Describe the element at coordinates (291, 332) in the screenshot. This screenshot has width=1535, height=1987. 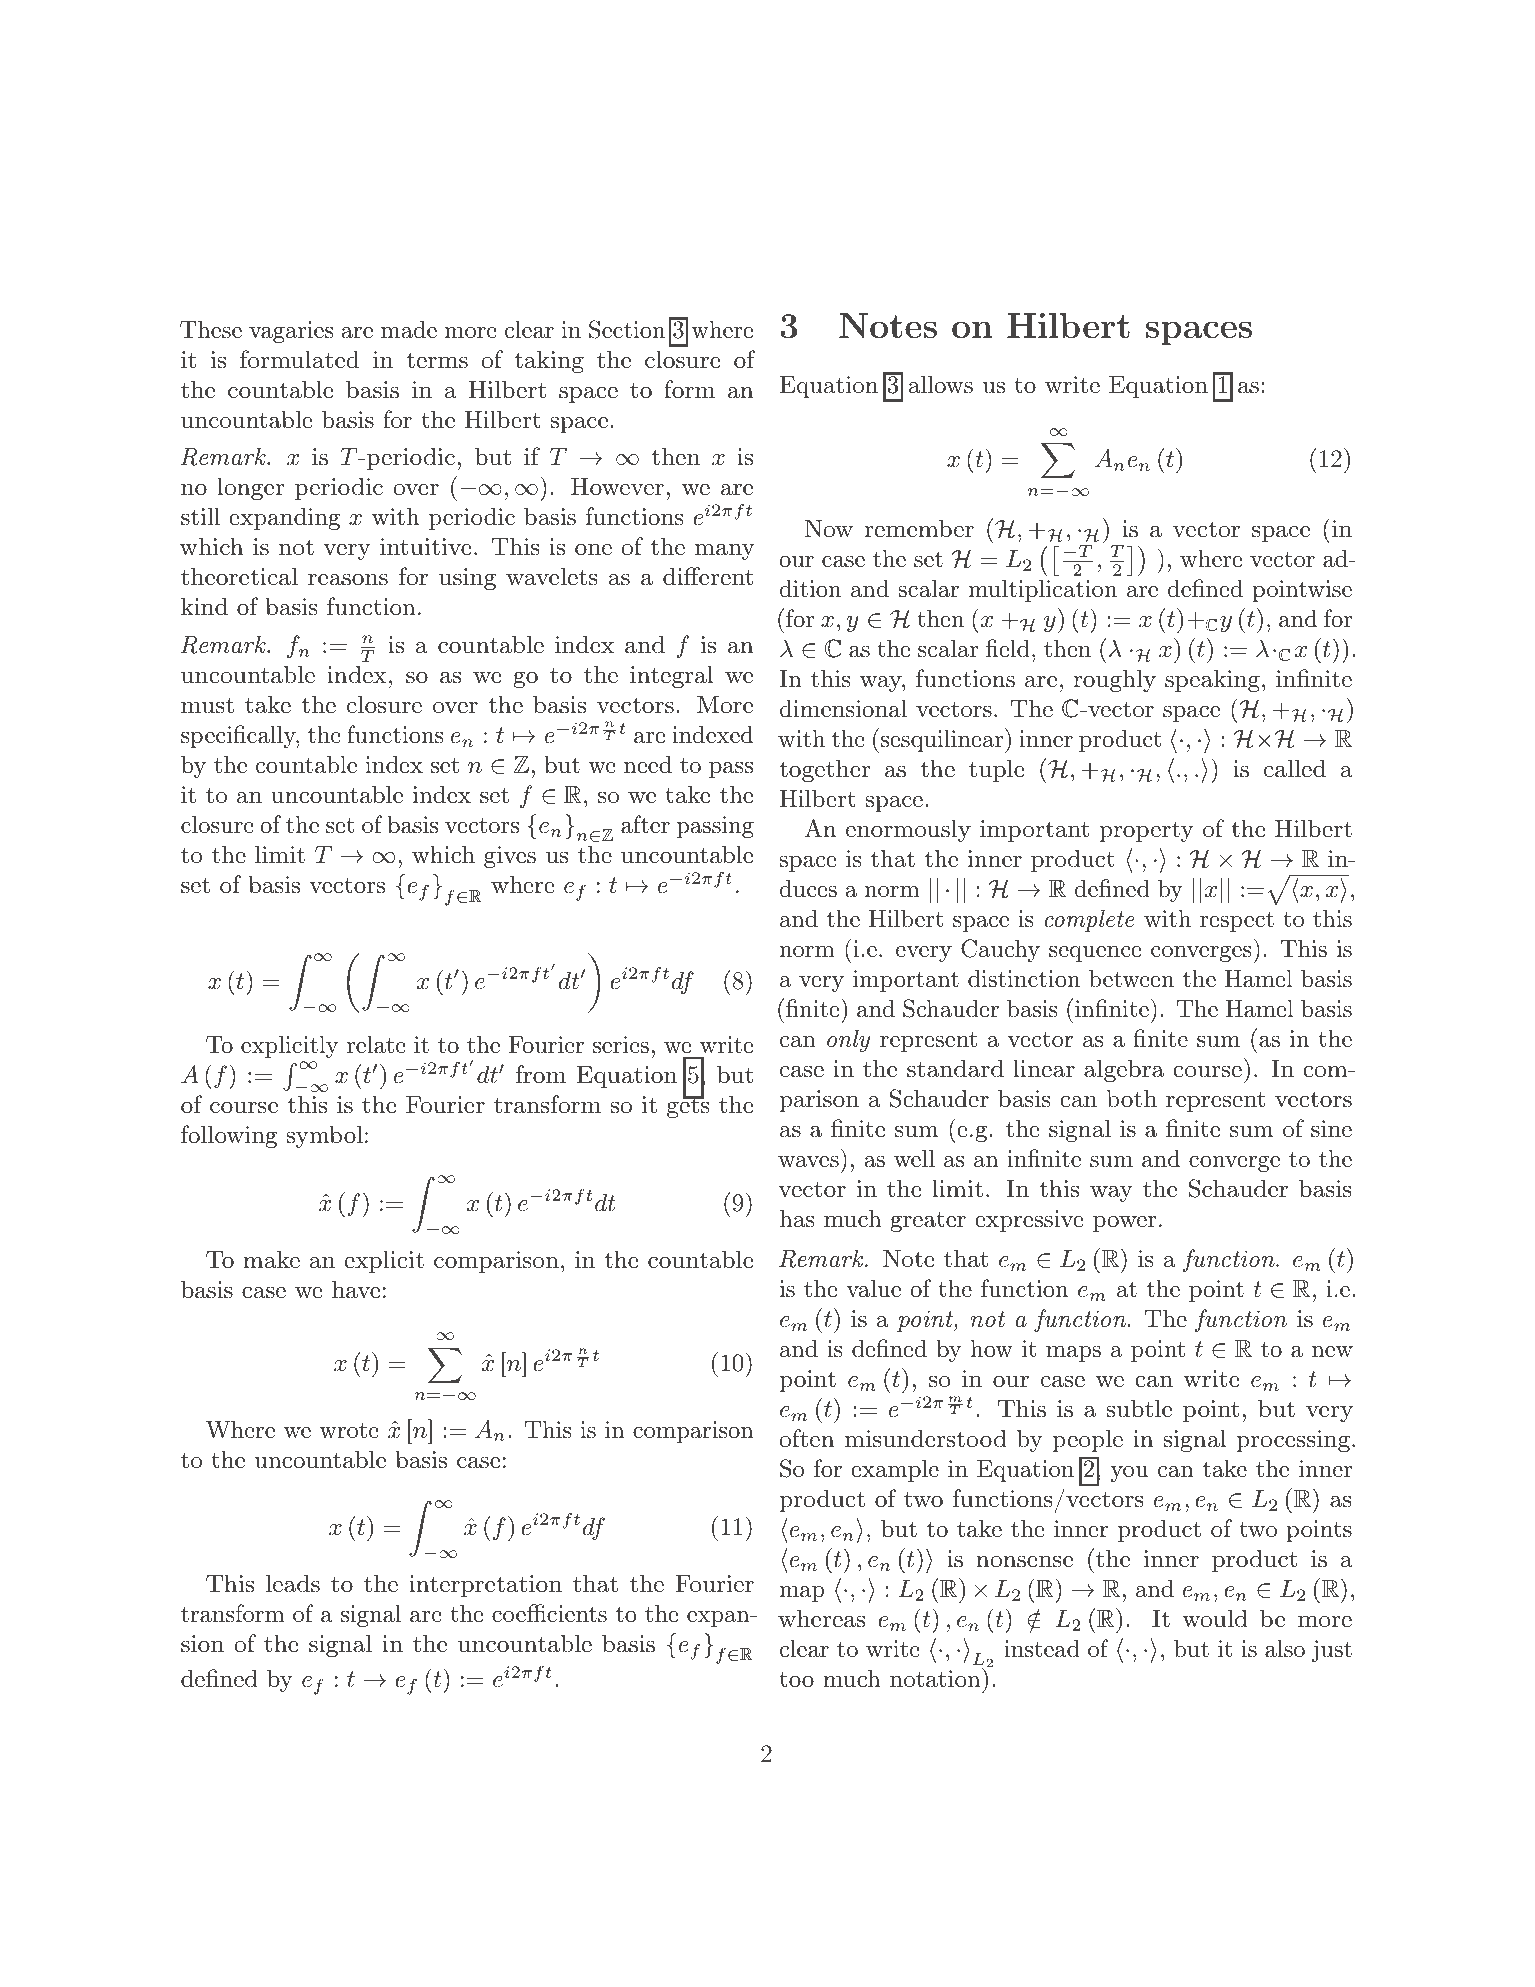
I see `vagaries` at that location.
